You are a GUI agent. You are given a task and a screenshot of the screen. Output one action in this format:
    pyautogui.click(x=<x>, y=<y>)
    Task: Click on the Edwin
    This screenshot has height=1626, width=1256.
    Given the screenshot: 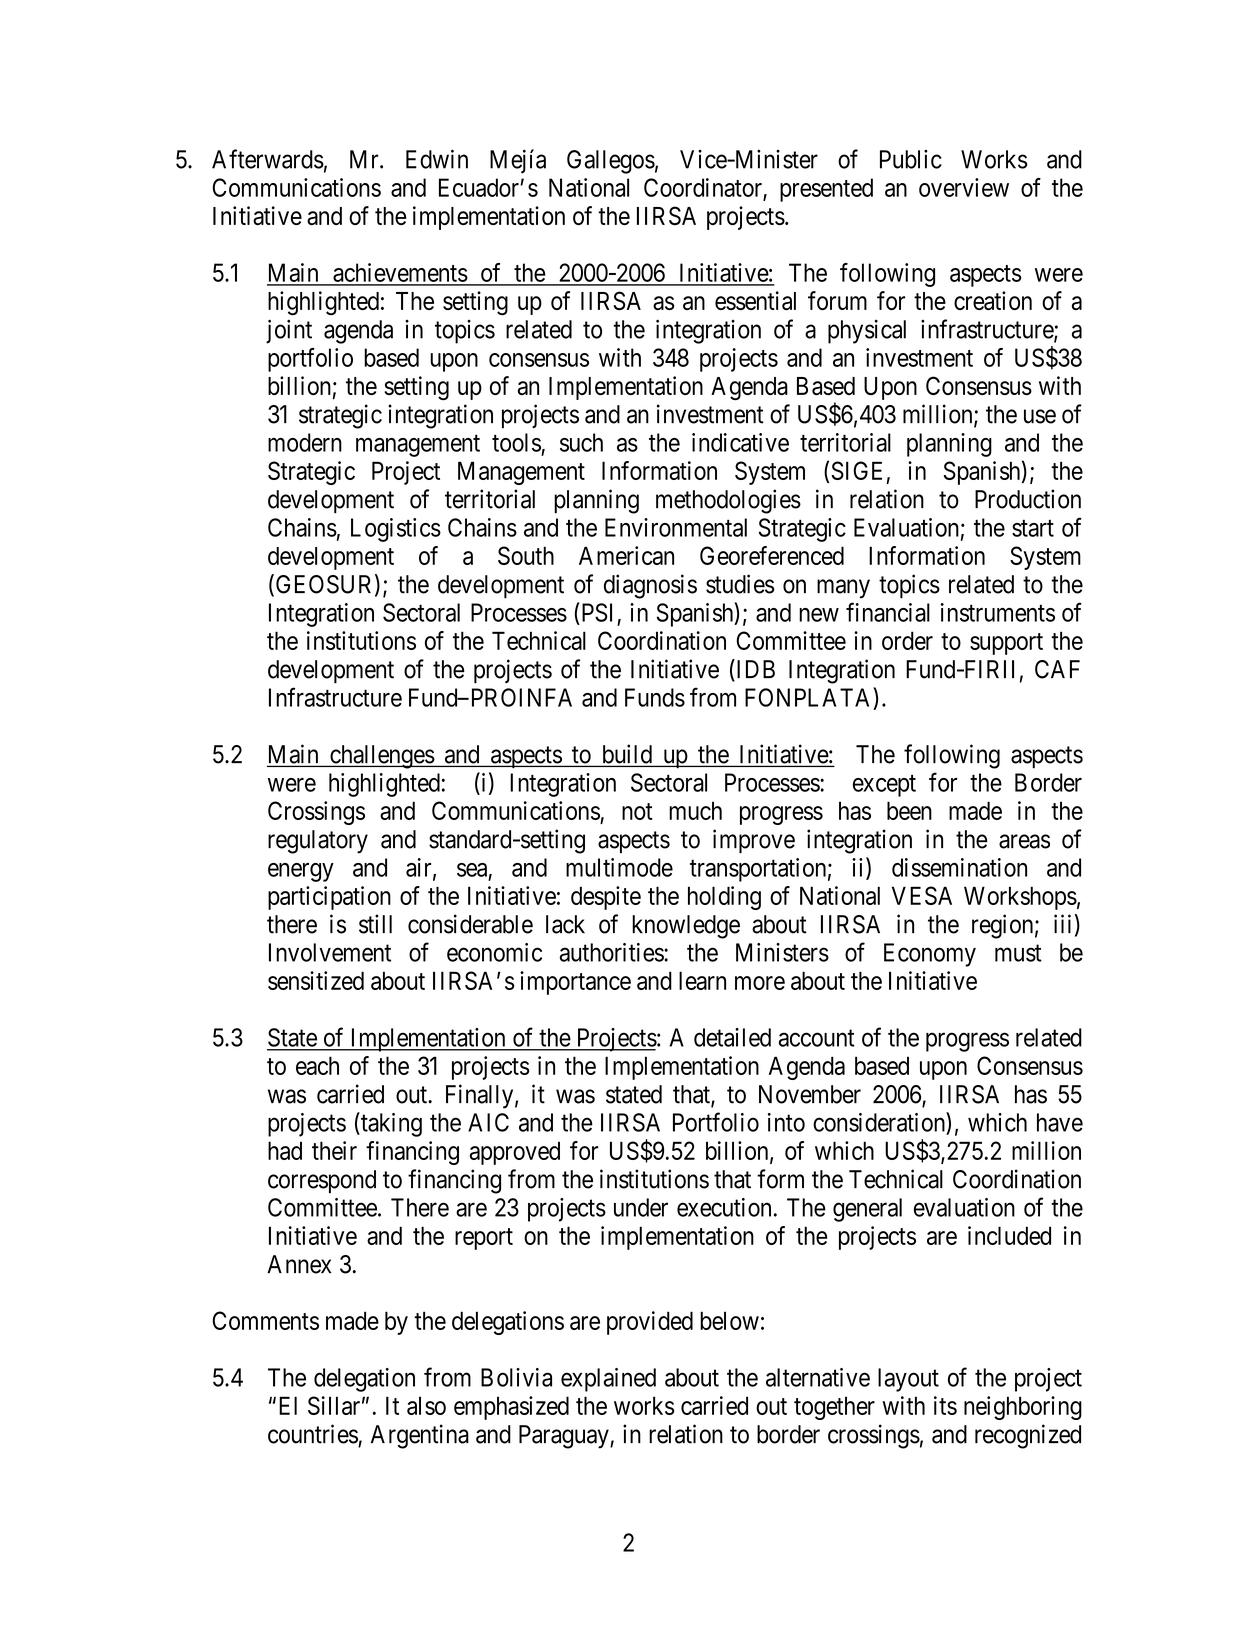 What is the action you would take?
    pyautogui.click(x=437, y=159)
